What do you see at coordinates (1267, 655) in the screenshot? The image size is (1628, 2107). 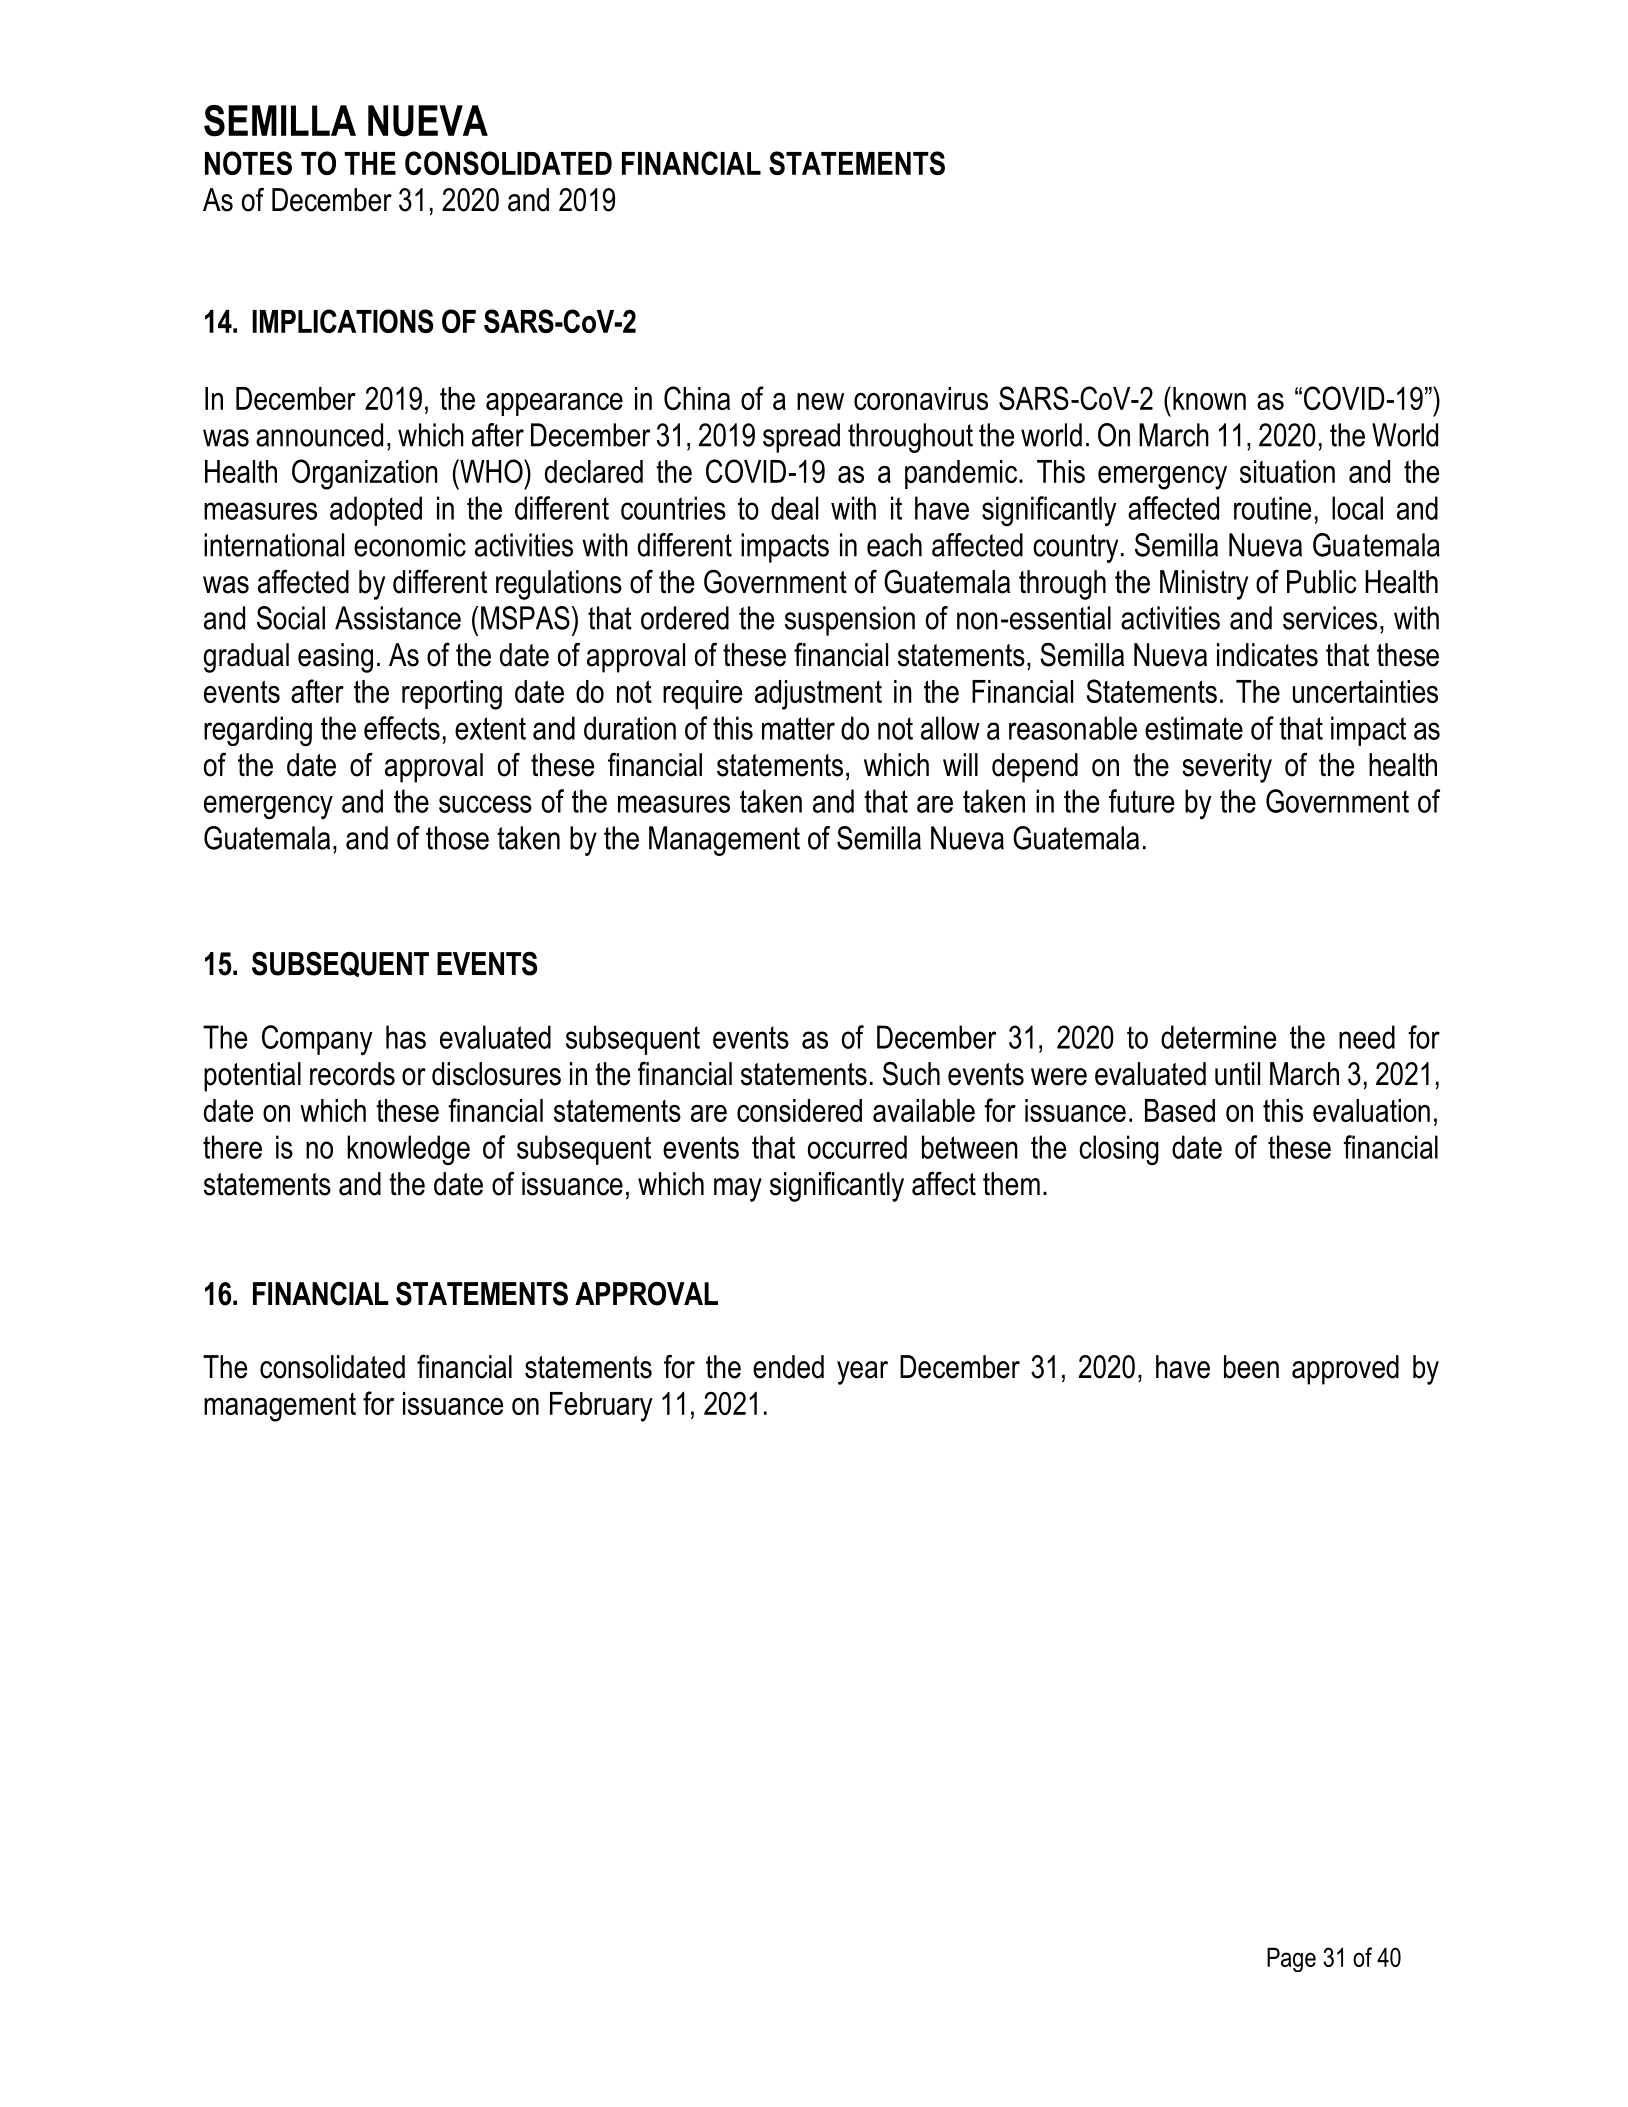 I see `indicates` at bounding box center [1267, 655].
